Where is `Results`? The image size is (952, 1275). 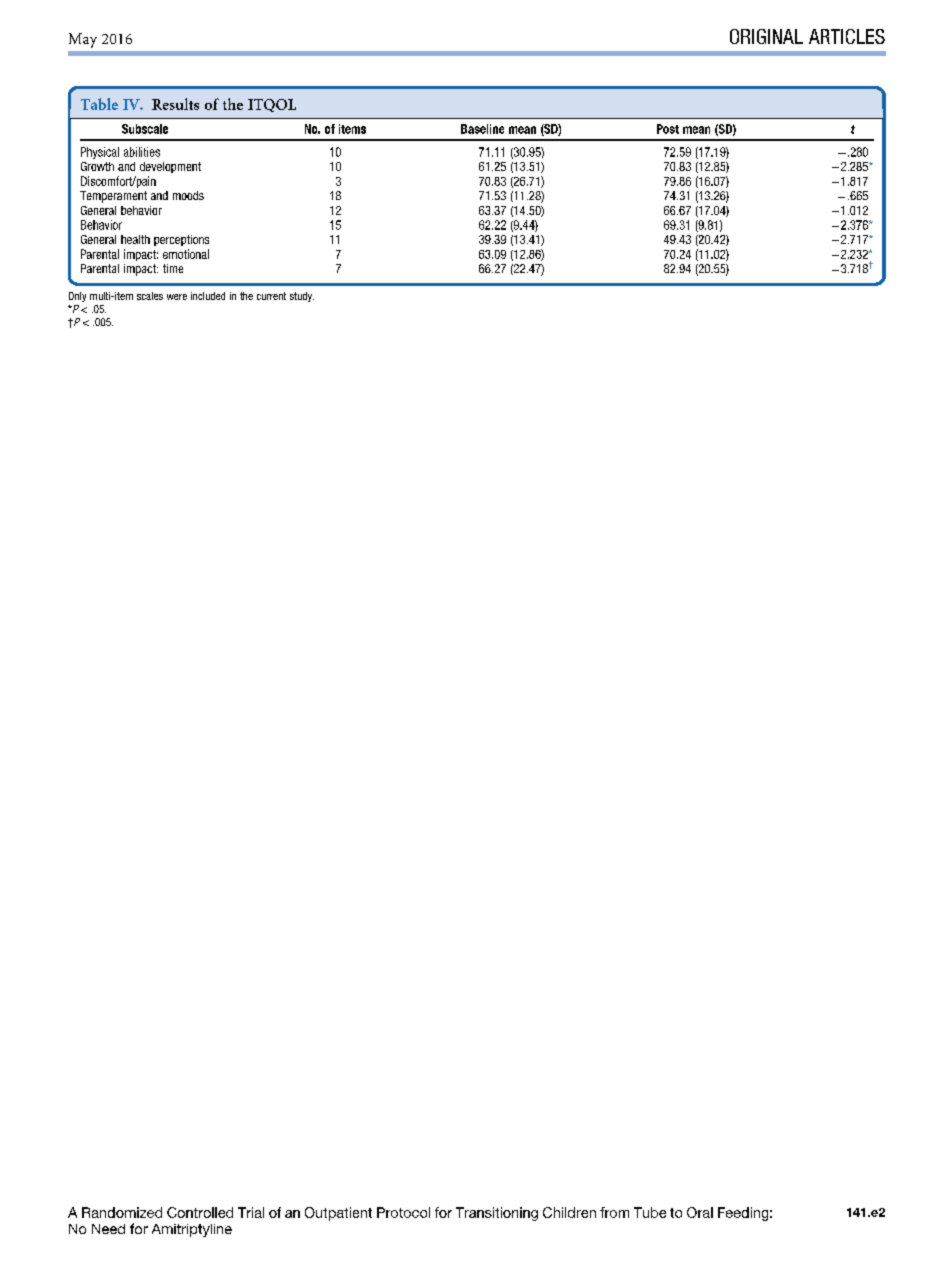
Results is located at coordinates (175, 104).
